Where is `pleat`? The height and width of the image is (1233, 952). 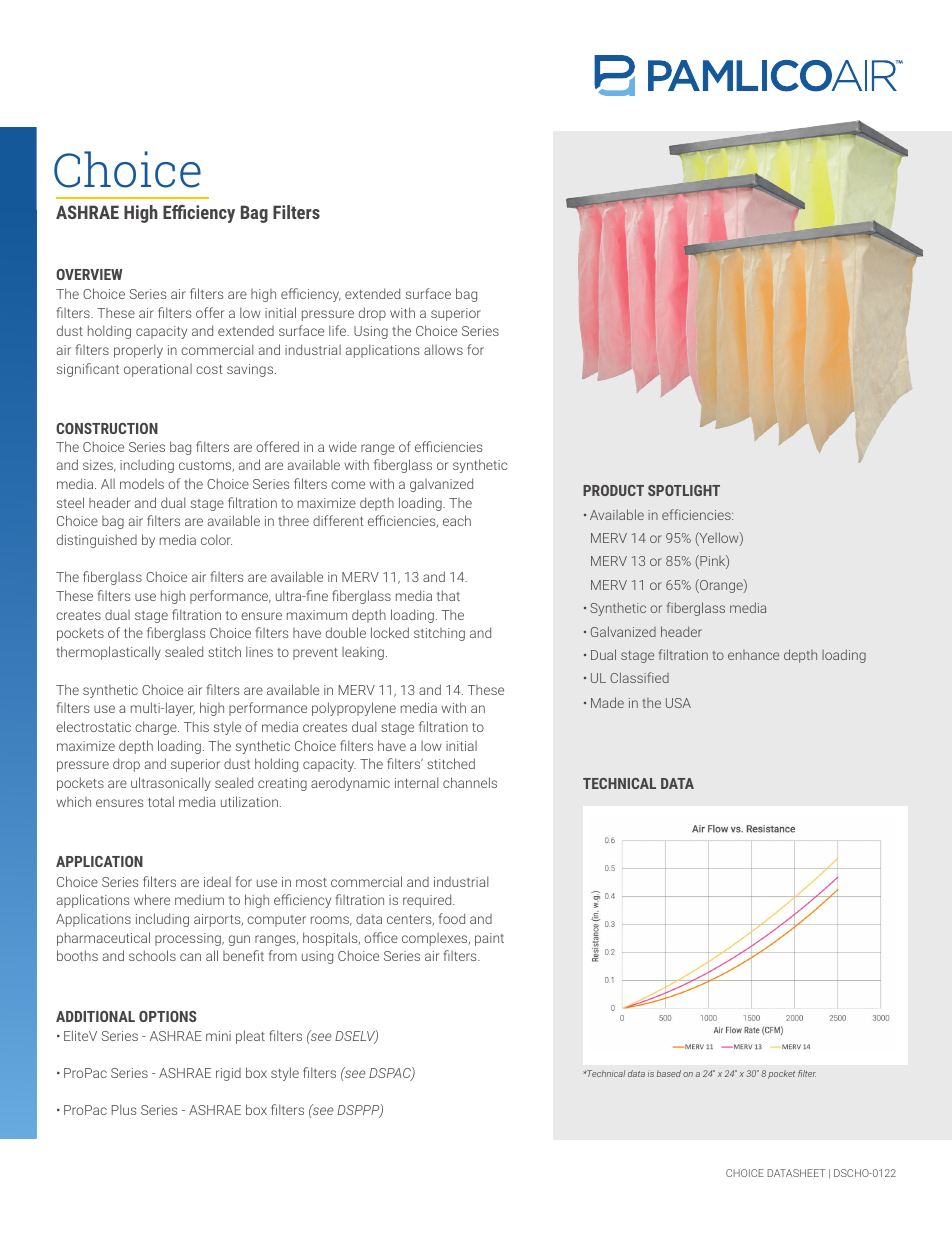
pleat is located at coordinates (250, 1037).
